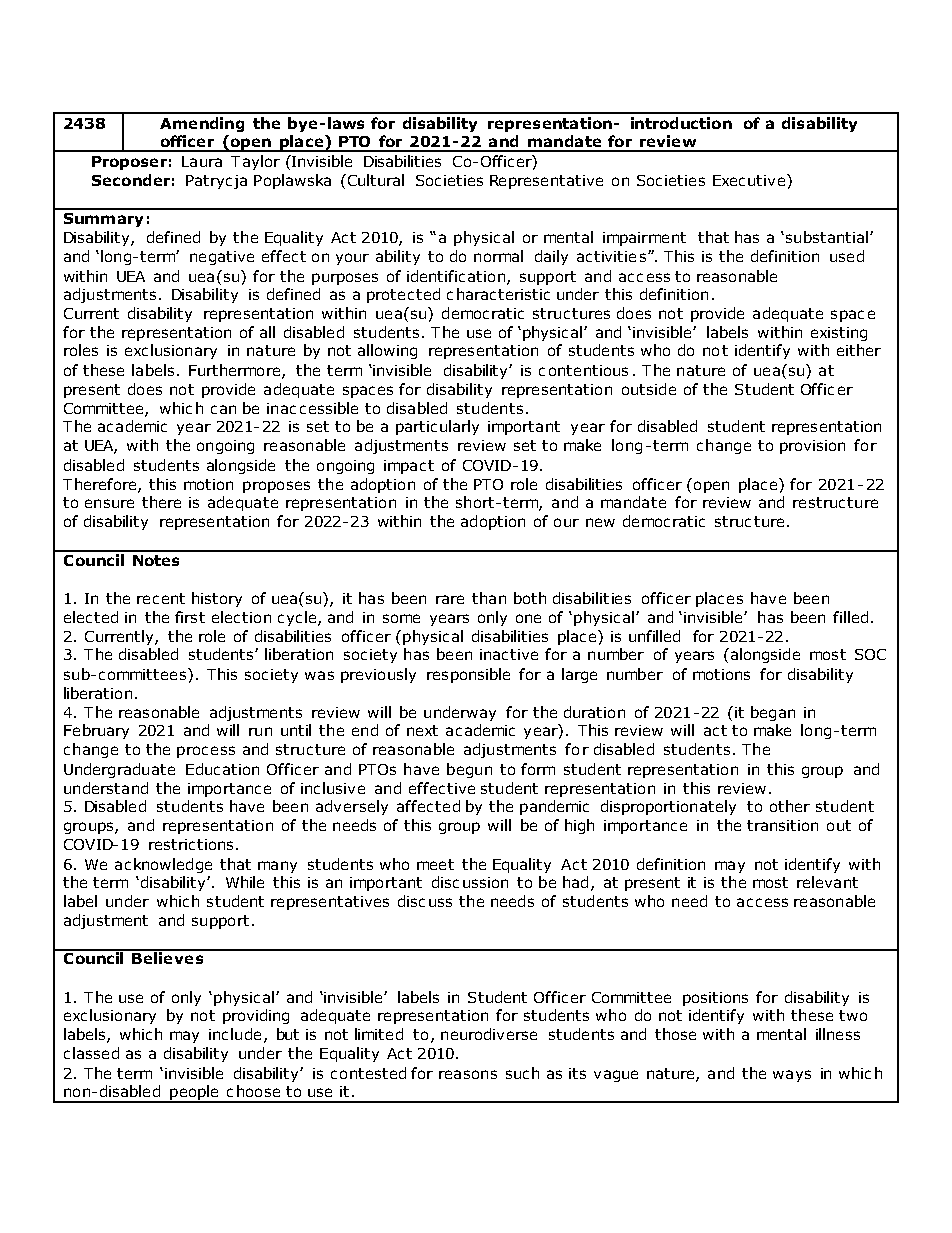 Image resolution: width=952 pixels, height=1233 pixels. What do you see at coordinates (222, 769) in the screenshot?
I see `Education` at bounding box center [222, 769].
